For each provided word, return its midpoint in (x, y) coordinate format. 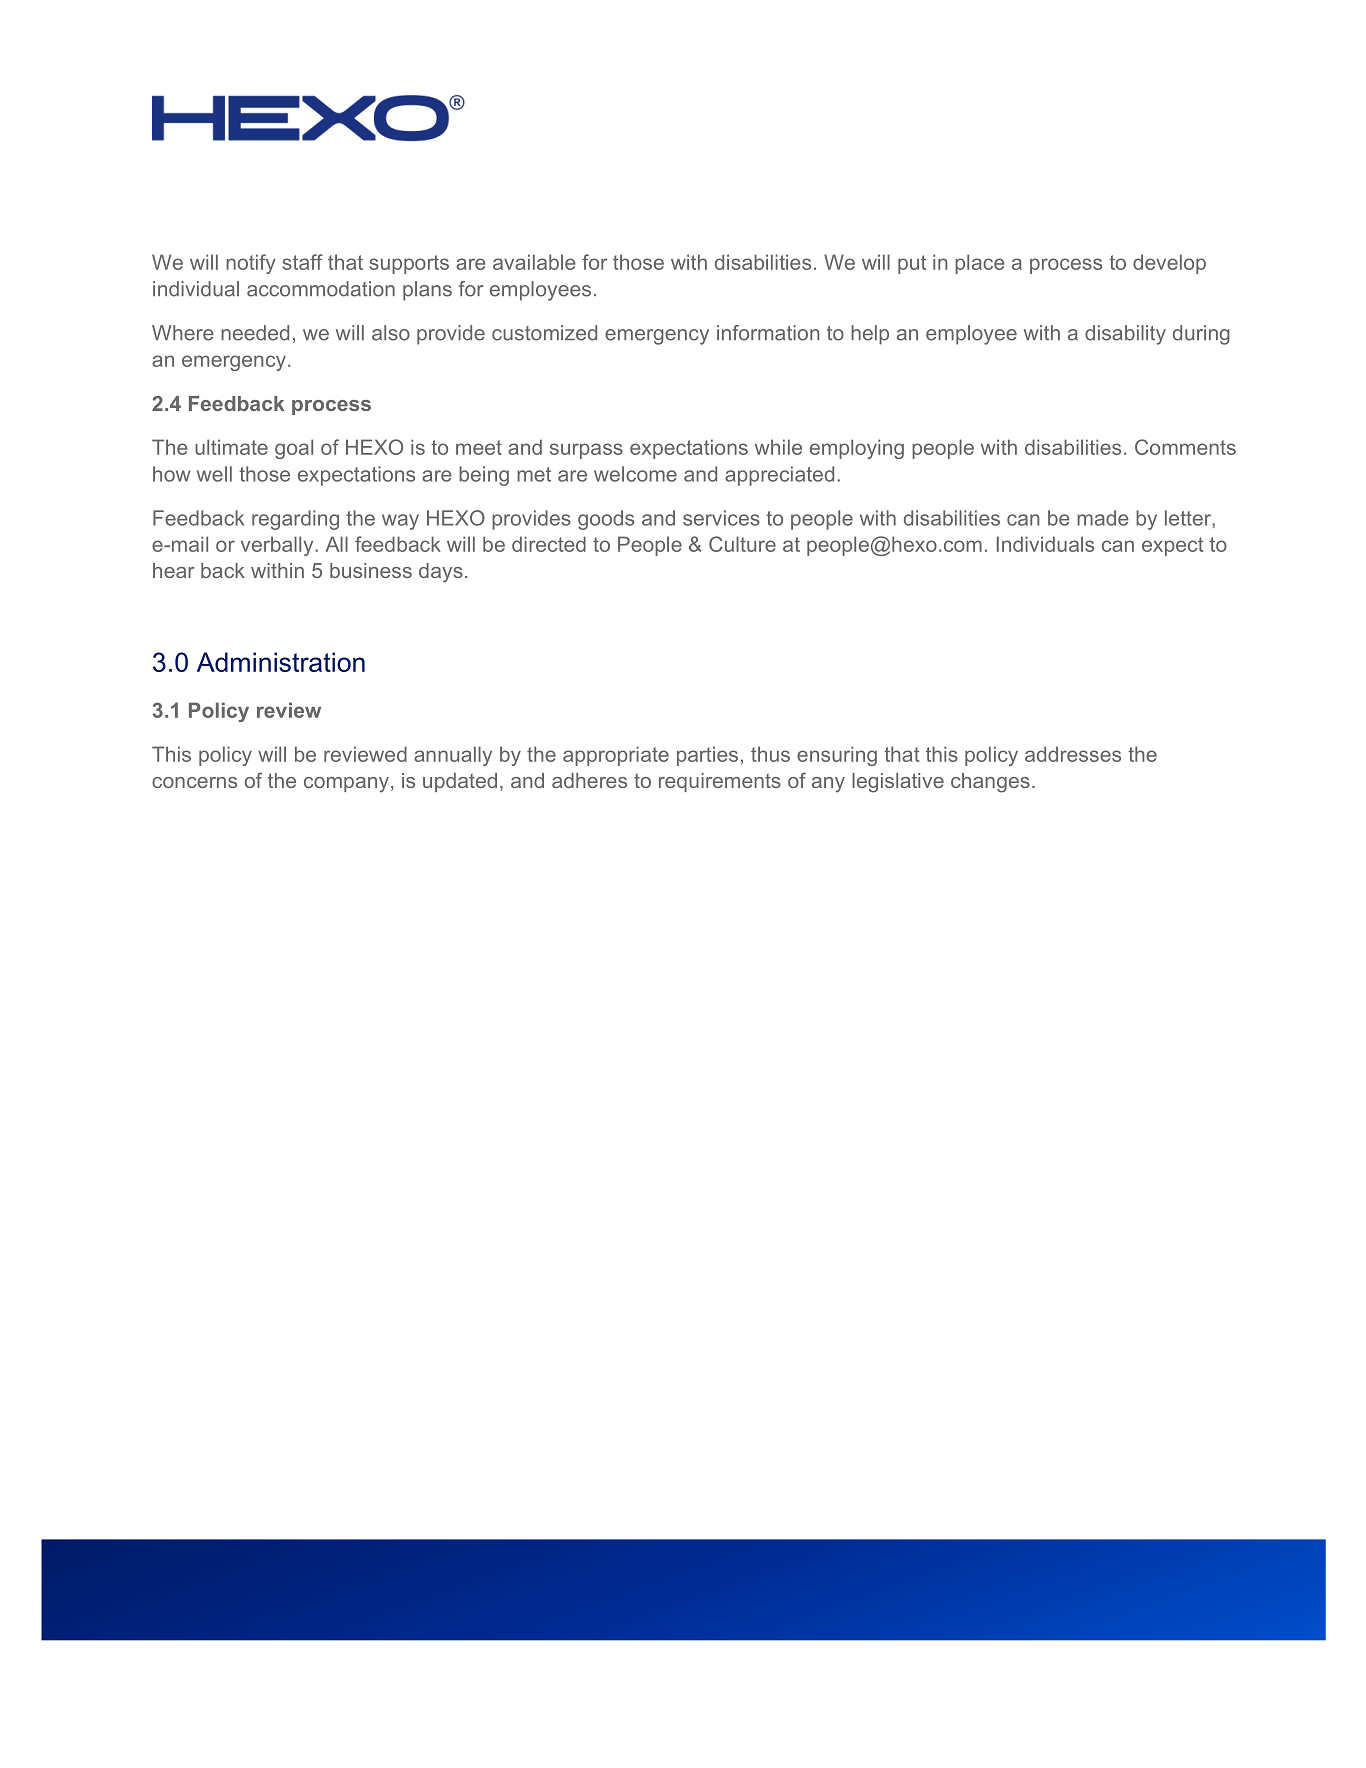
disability (1125, 335)
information (768, 333)
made (1103, 518)
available (534, 262)
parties (707, 756)
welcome (635, 474)
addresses (1073, 754)
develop (1169, 264)
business (371, 570)
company (346, 785)
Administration (281, 662)
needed (255, 333)
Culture (742, 544)
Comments (1185, 447)
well (214, 474)
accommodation (321, 289)
